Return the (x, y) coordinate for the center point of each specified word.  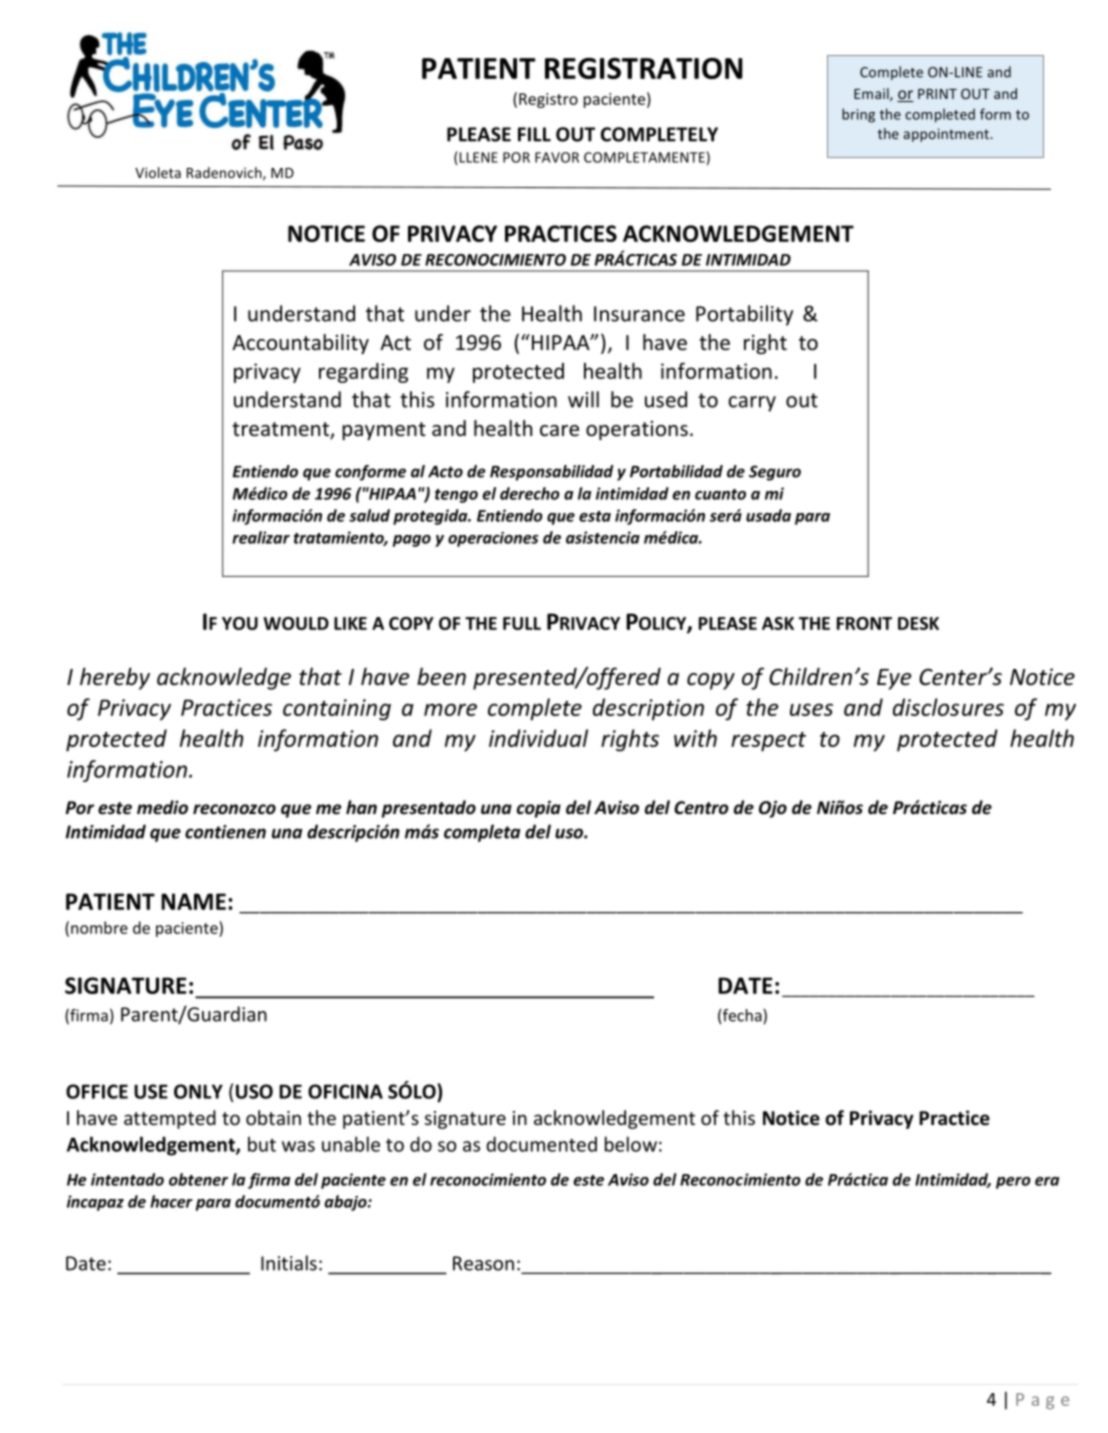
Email (872, 94)
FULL (522, 623)
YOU (240, 623)
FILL (534, 134)
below (631, 1144)
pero (1013, 1183)
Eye (894, 679)
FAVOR (557, 157)
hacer (171, 1201)
